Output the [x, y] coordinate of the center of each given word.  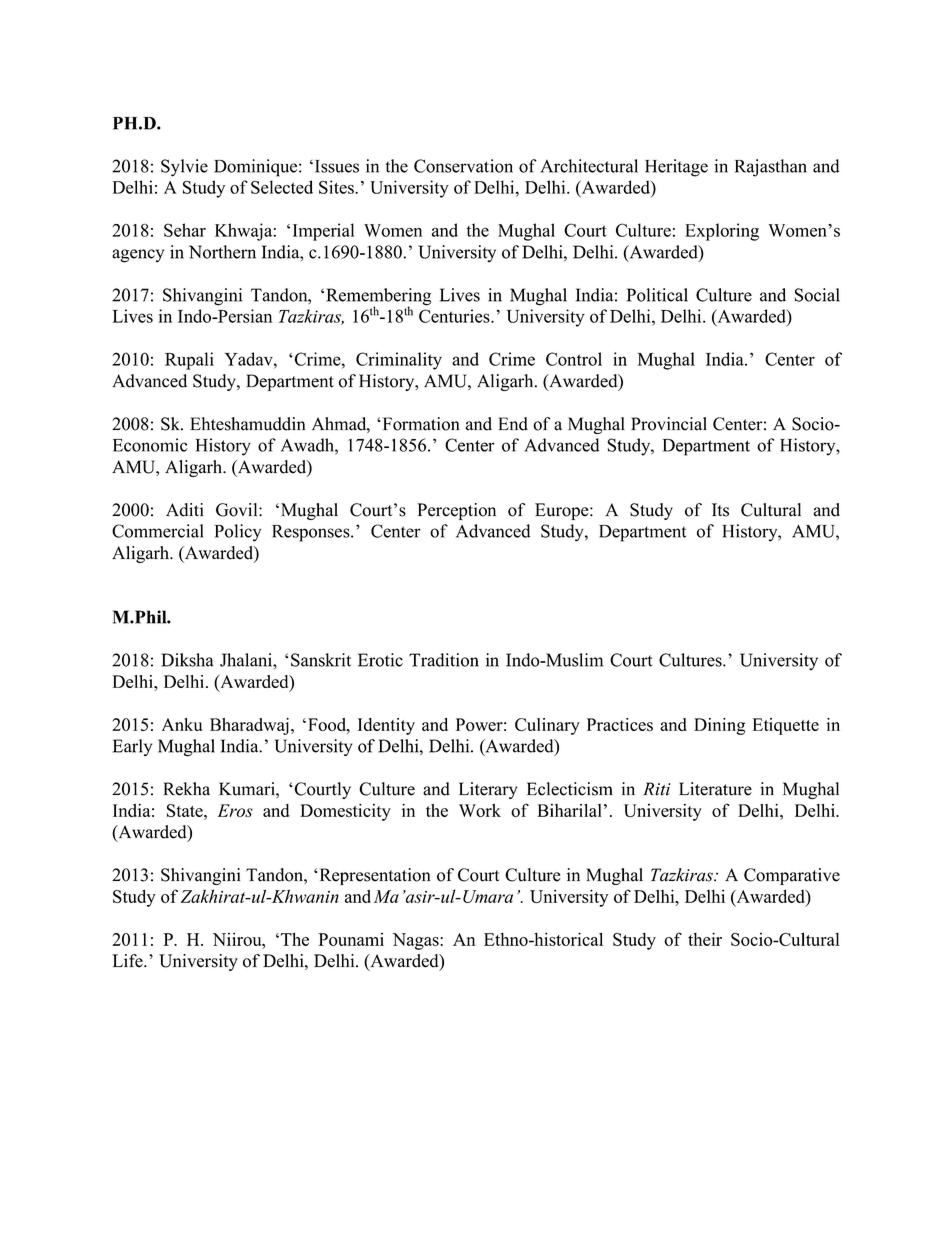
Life [128, 961]
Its [720, 510]
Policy [238, 533]
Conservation [463, 166]
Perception [456, 511]
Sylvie [184, 168]
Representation [373, 876]
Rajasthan [771, 168]
